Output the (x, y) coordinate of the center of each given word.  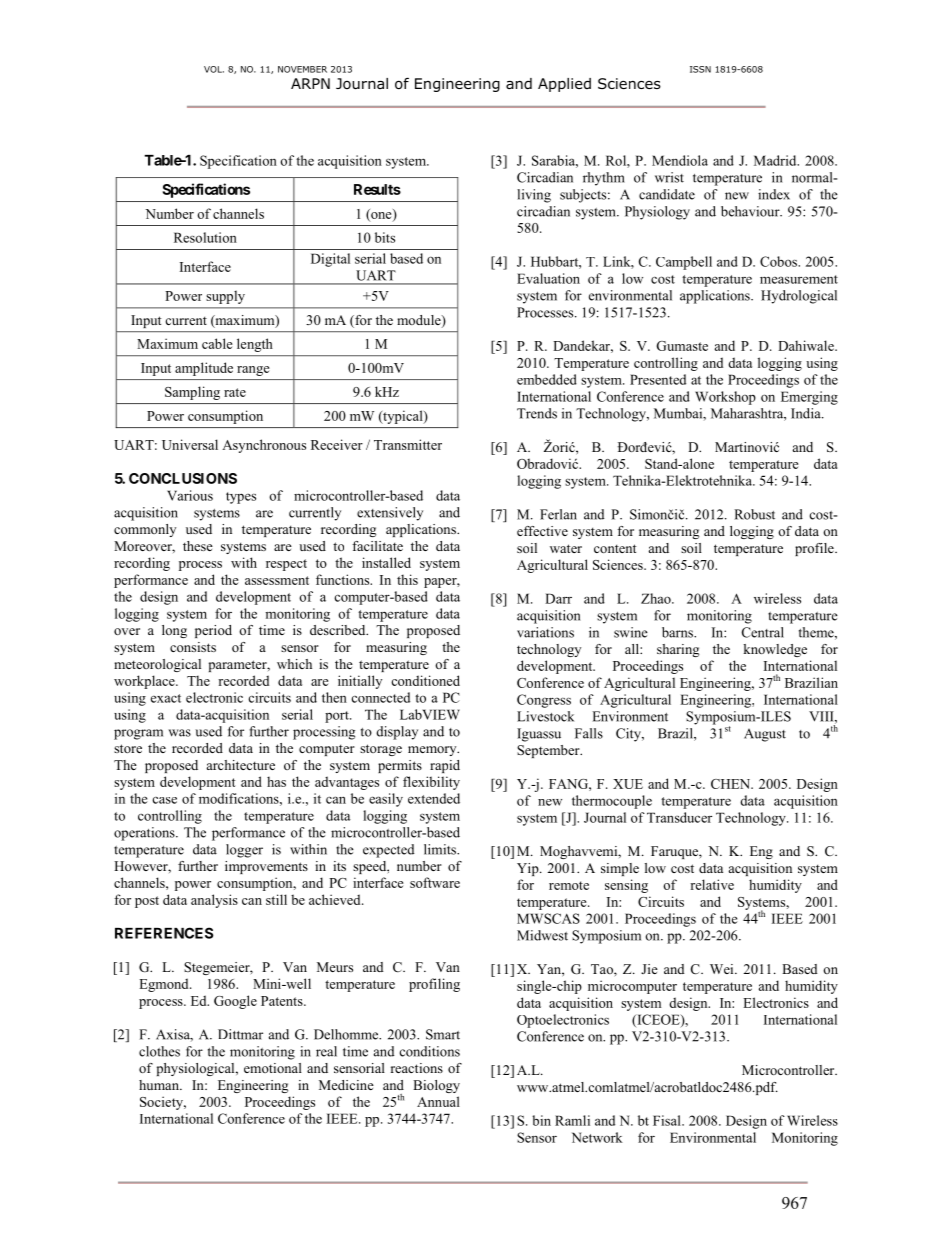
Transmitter (408, 444)
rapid (445, 766)
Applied (564, 85)
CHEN (732, 784)
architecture (241, 765)
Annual (438, 1101)
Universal (190, 444)
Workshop (725, 398)
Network (597, 1137)
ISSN (700, 69)
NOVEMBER (302, 69)
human (160, 1085)
